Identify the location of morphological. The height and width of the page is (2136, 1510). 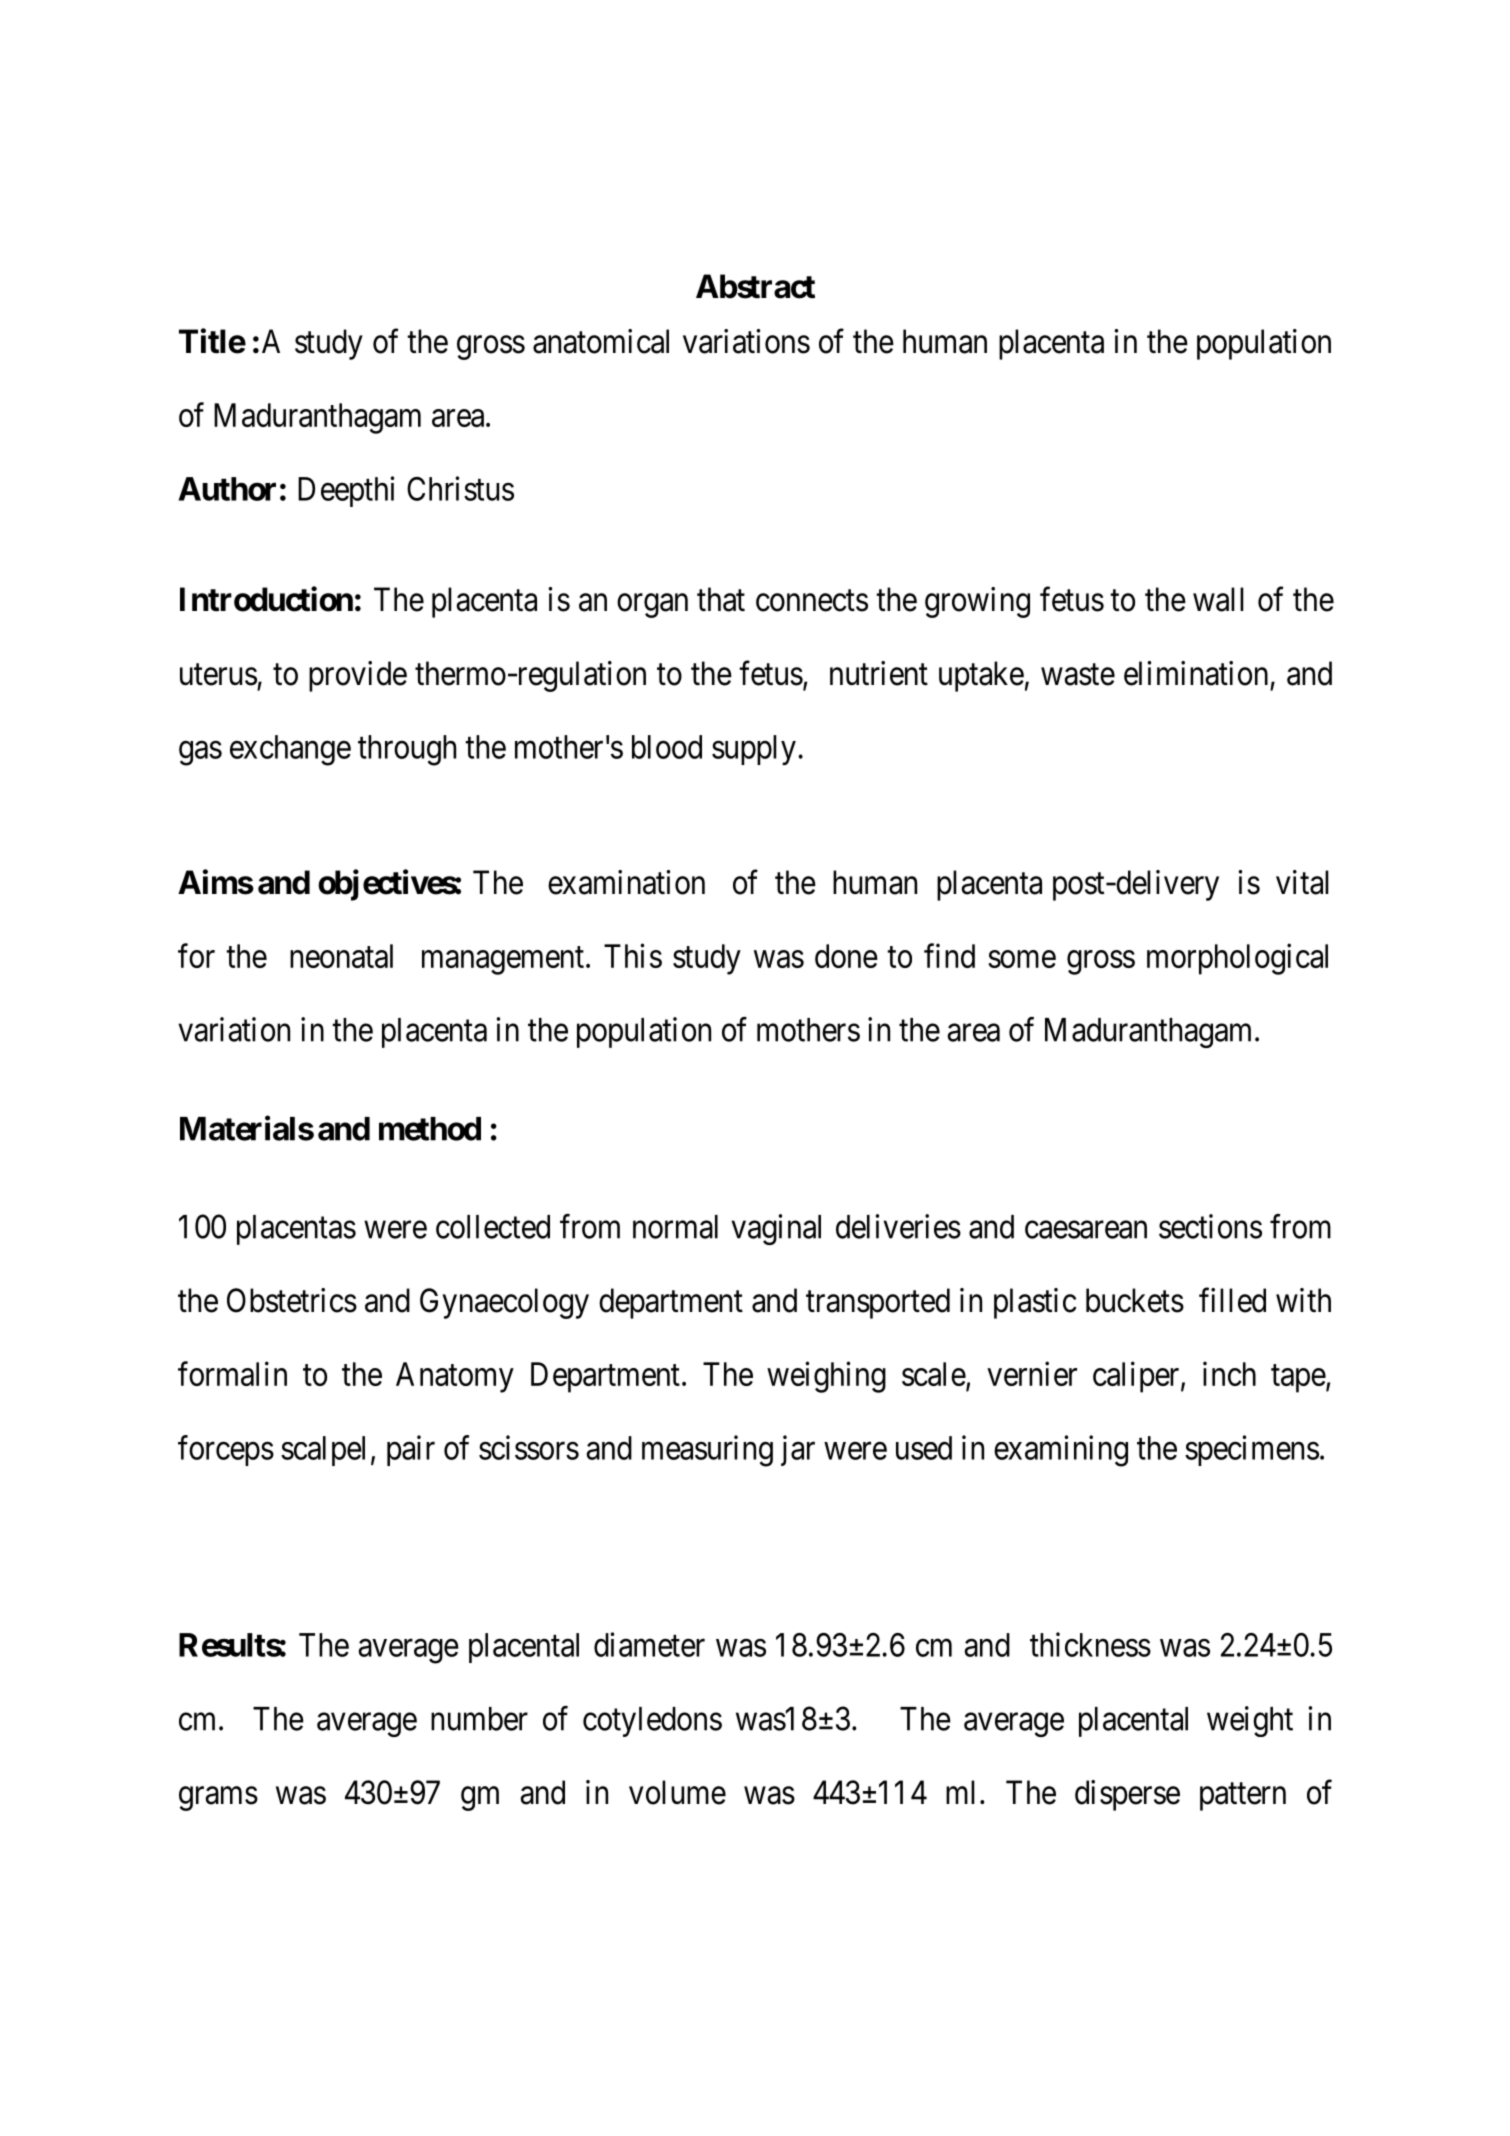
(1237, 959).
